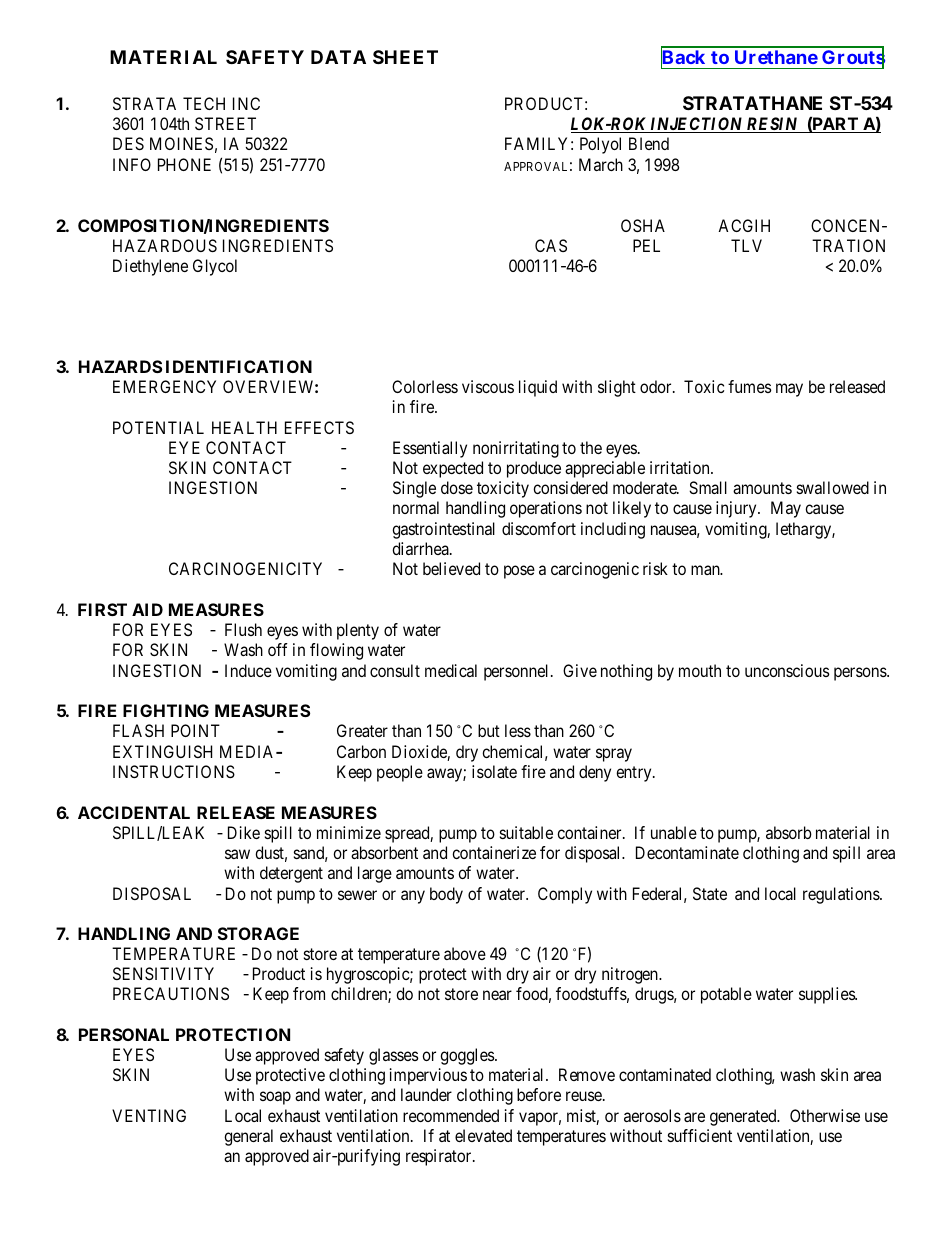  What do you see at coordinates (215, 267) in the screenshot?
I see `Glycol` at bounding box center [215, 267].
